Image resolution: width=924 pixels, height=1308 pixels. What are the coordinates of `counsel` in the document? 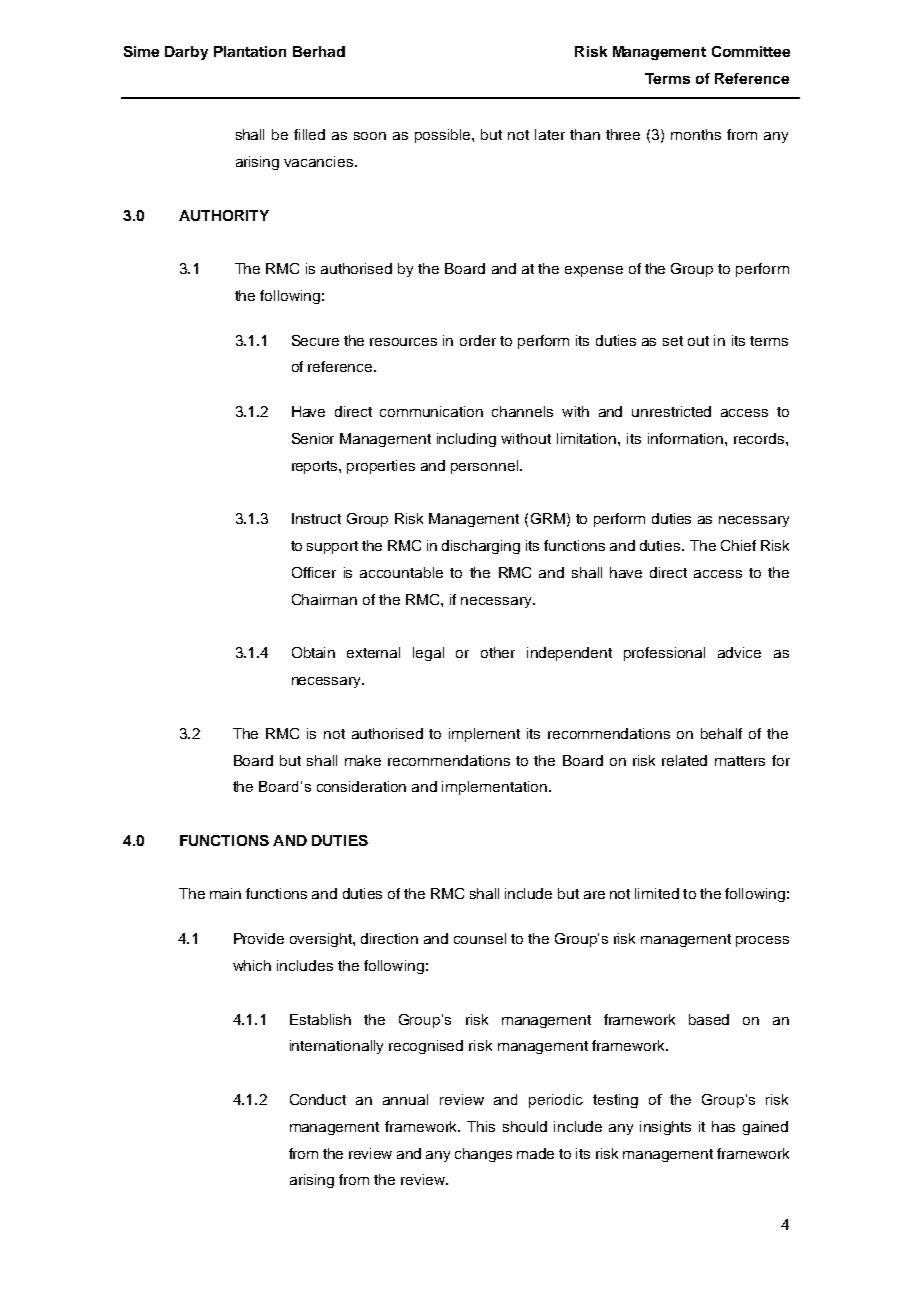 It's located at (480, 938).
